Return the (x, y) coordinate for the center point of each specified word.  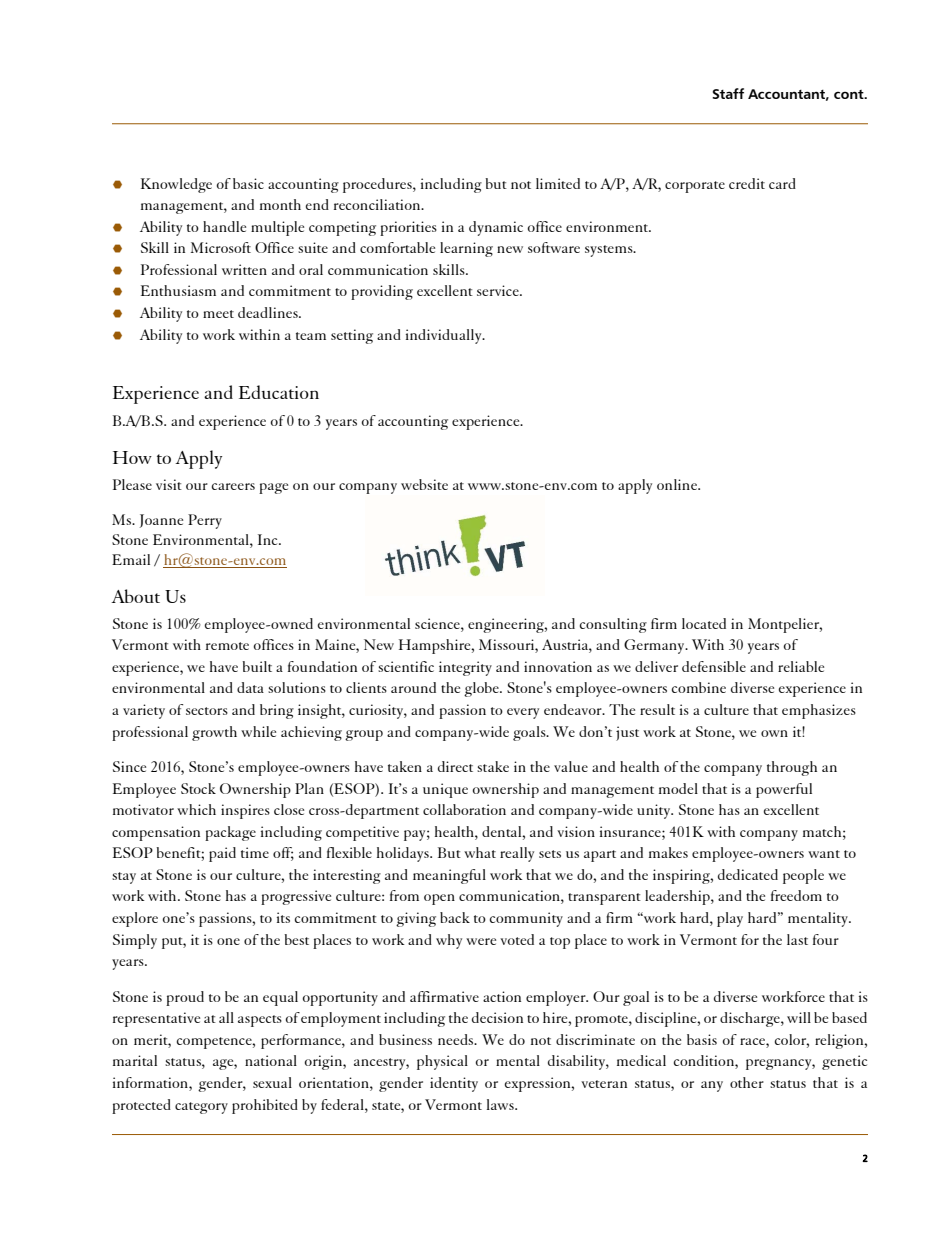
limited (558, 183)
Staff (728, 93)
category (201, 1108)
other (747, 1082)
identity (454, 1084)
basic (248, 183)
